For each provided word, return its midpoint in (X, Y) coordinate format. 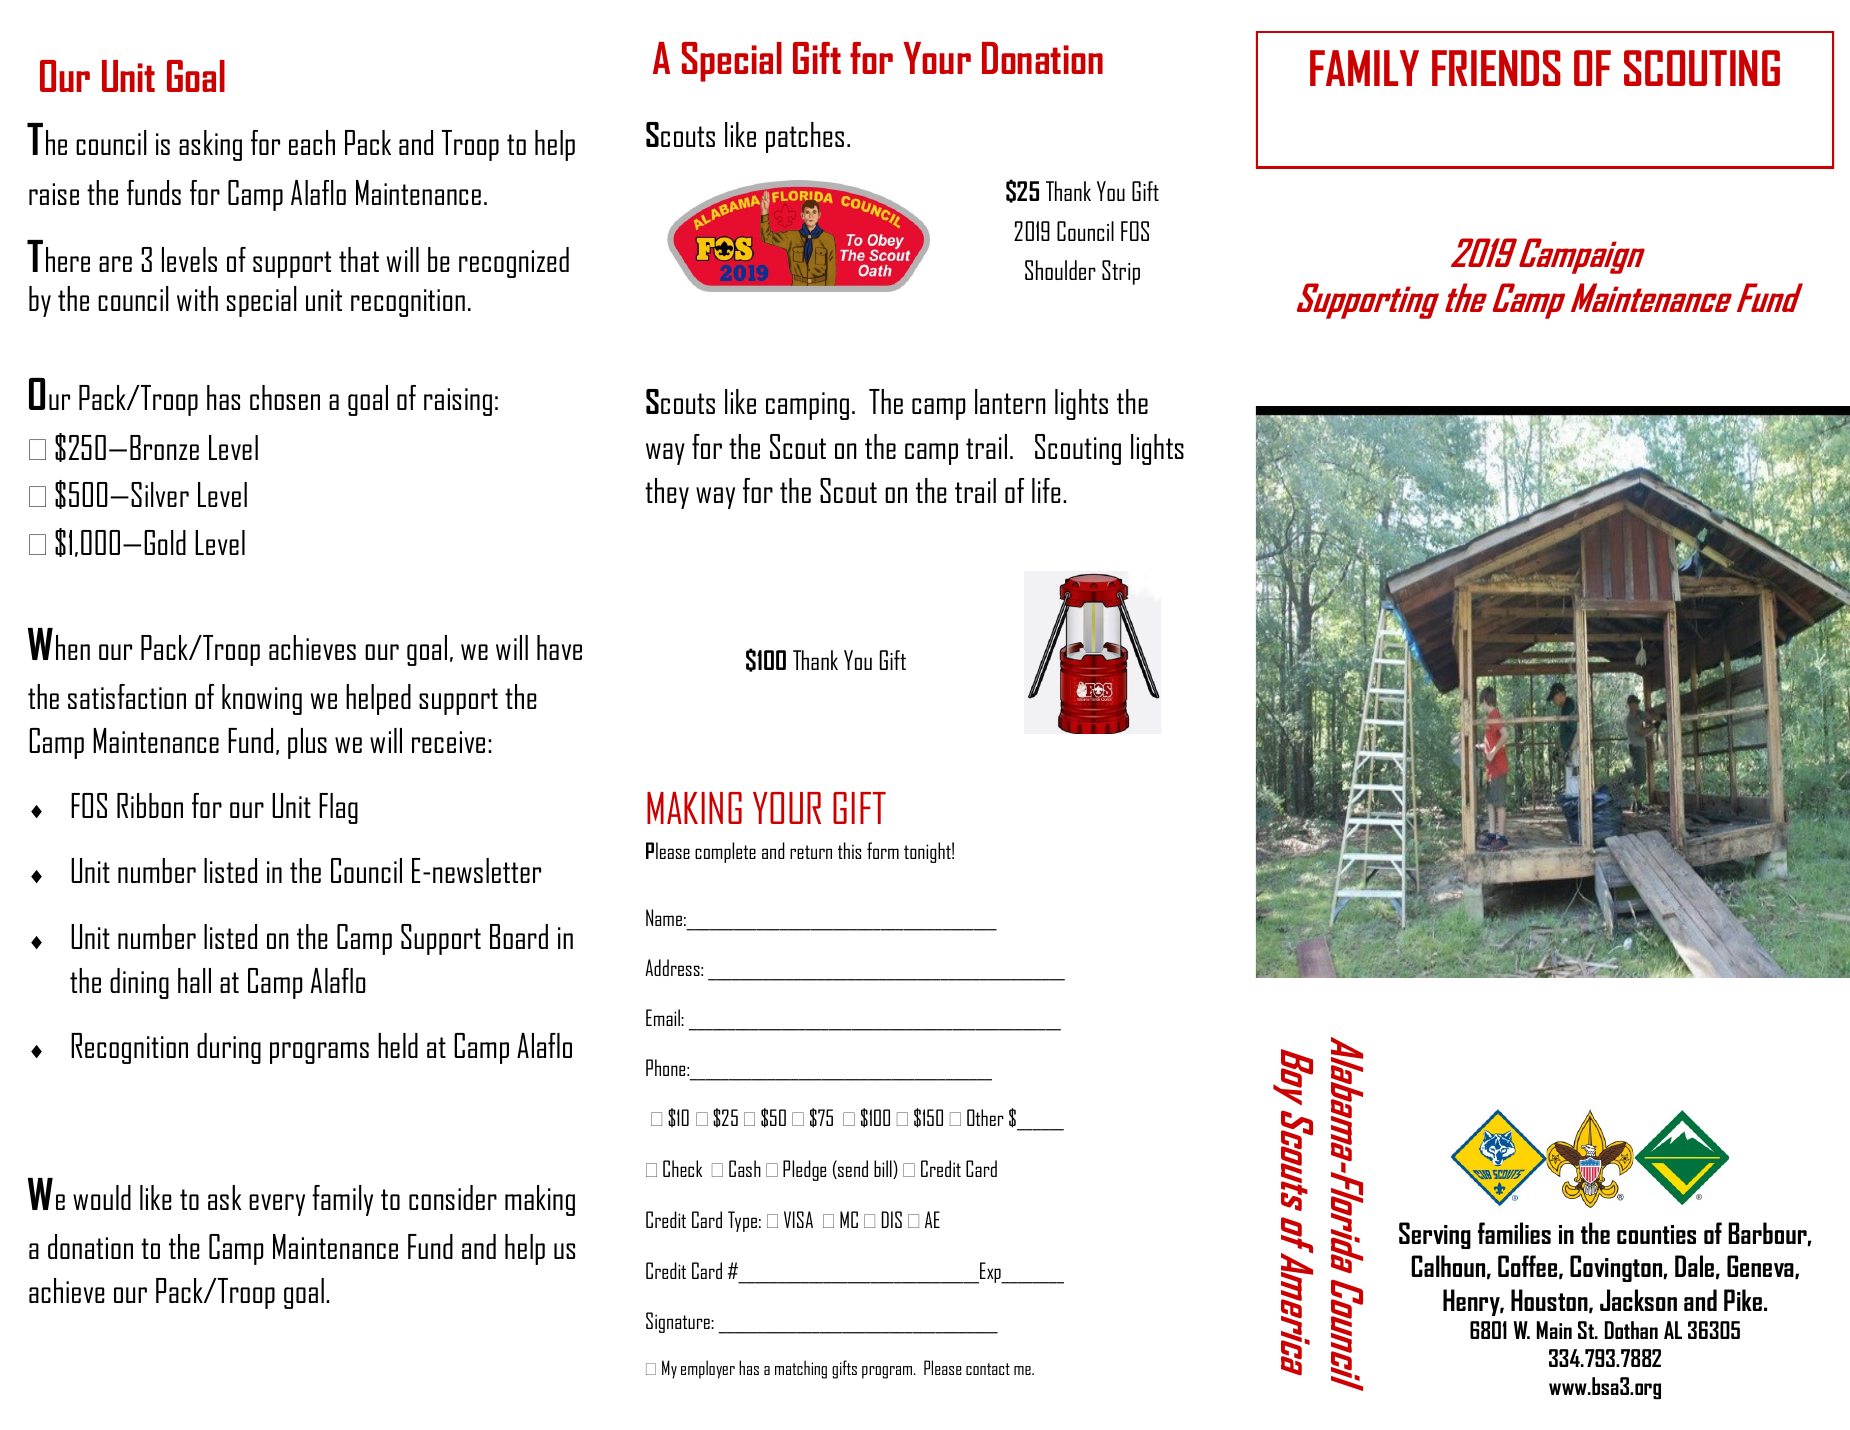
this (849, 850)
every (277, 1205)
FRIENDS (1496, 68)
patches (805, 137)
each (312, 142)
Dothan (1631, 1330)
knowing (262, 699)
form (883, 850)
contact (988, 1369)
